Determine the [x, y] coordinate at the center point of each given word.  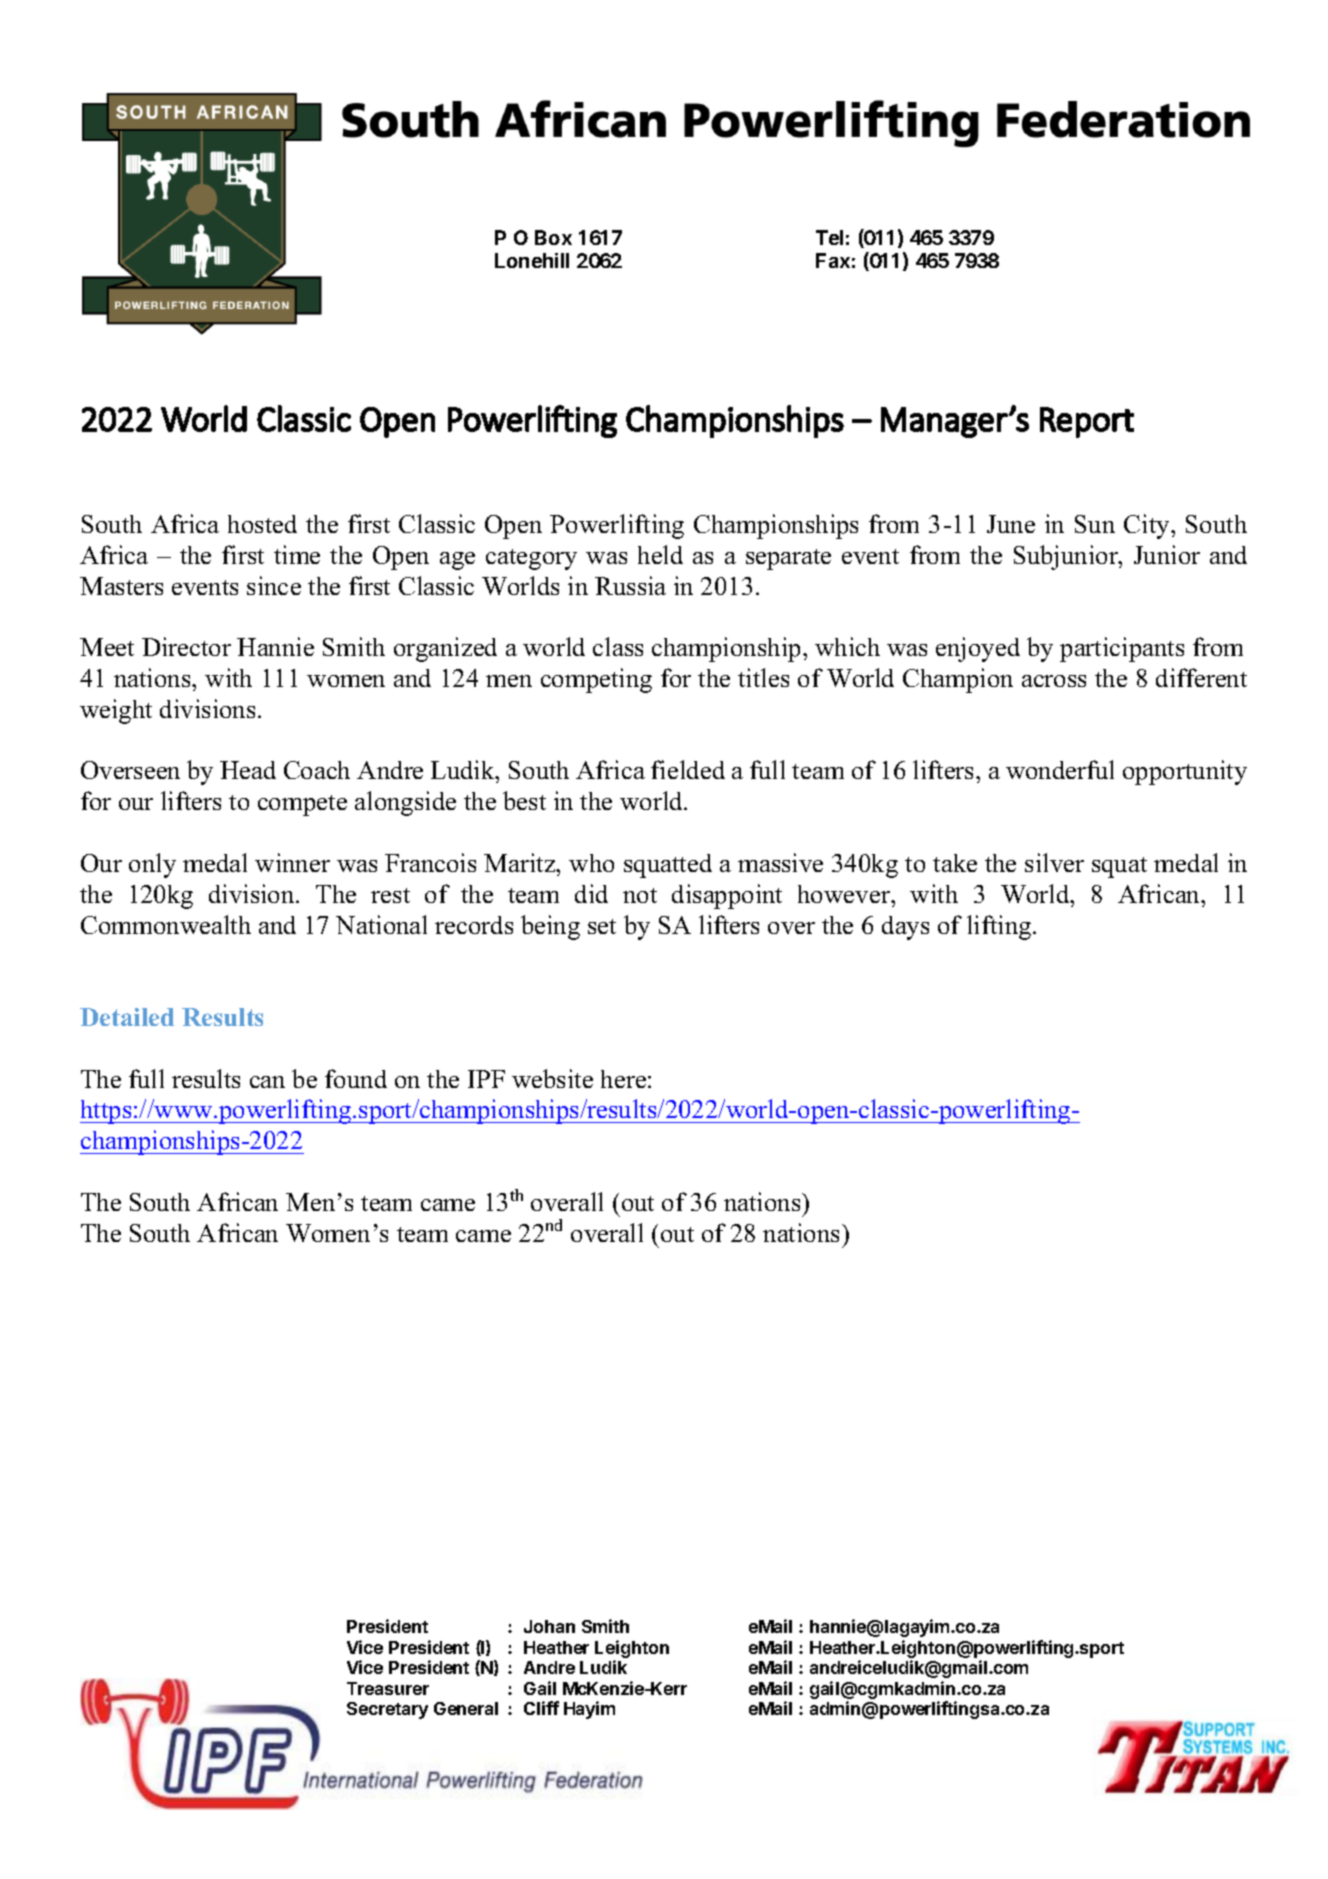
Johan [549, 1626]
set [602, 926]
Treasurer [388, 1688]
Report [1087, 422]
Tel [829, 237]
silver [1054, 862]
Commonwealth [166, 924]
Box [553, 237]
